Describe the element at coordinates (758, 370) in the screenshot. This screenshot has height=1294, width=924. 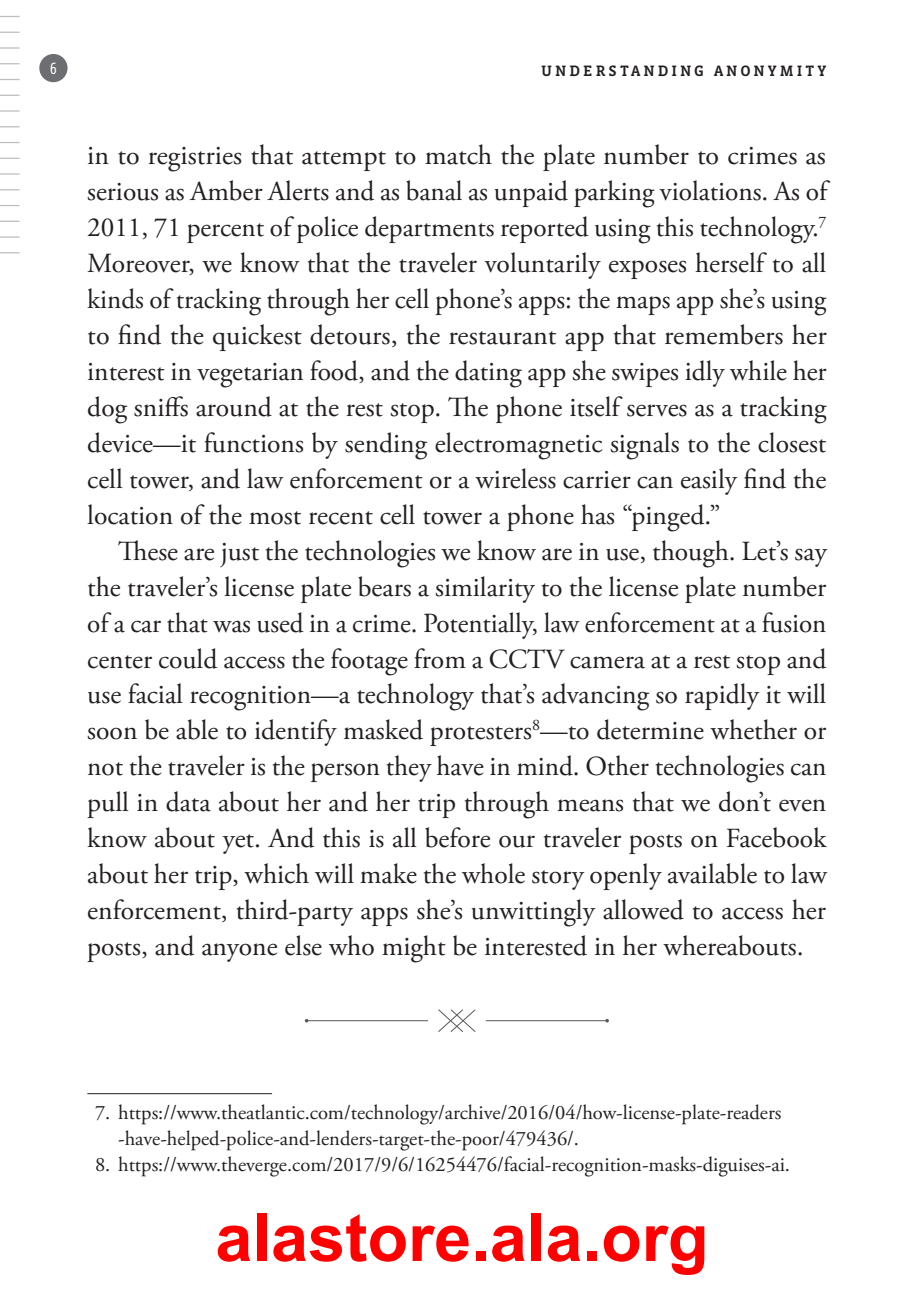
I see `while` at that location.
